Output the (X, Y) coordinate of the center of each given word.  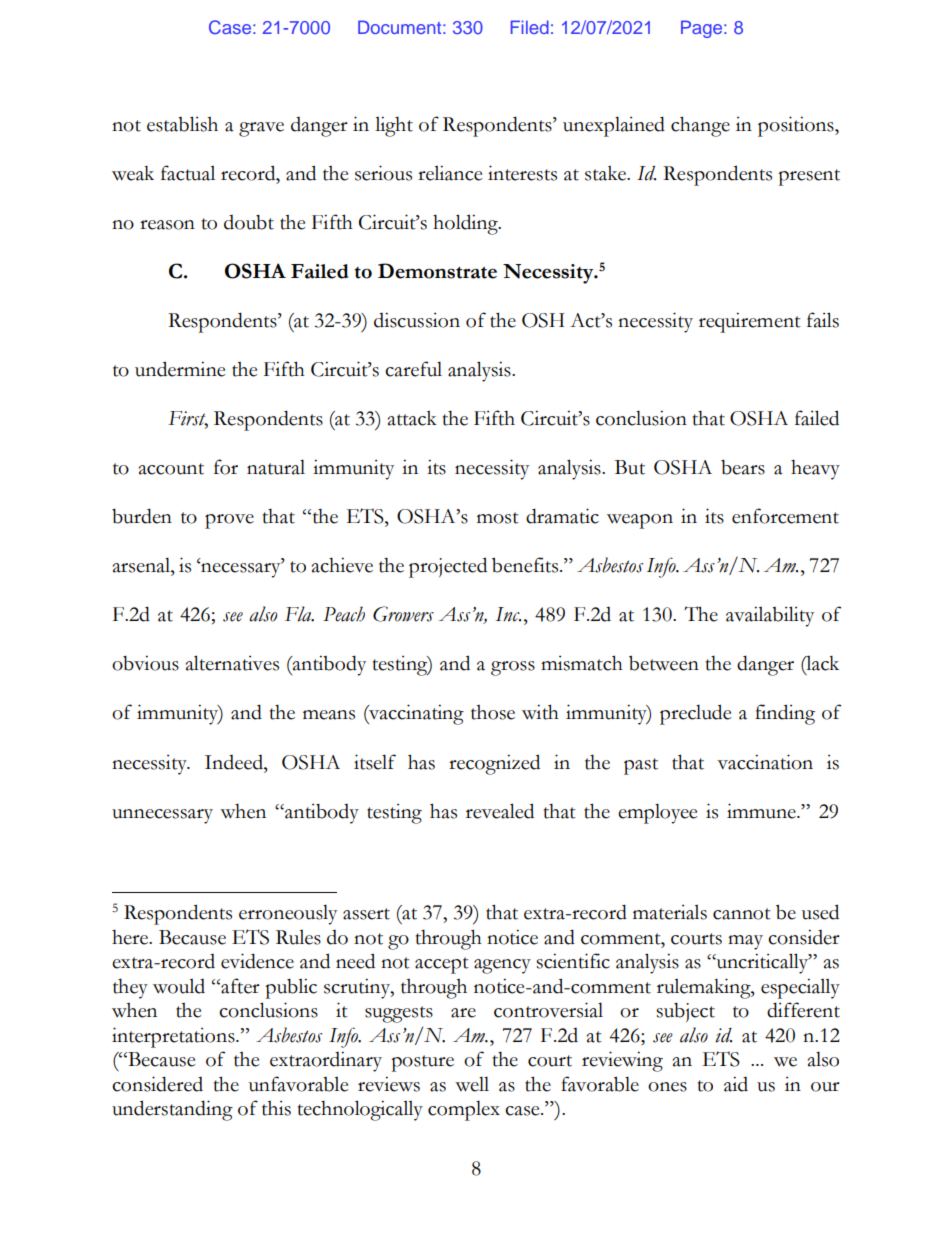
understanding (172, 1110)
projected (448, 567)
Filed (530, 27)
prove (229, 521)
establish (182, 124)
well (472, 1084)
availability (770, 616)
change (700, 126)
